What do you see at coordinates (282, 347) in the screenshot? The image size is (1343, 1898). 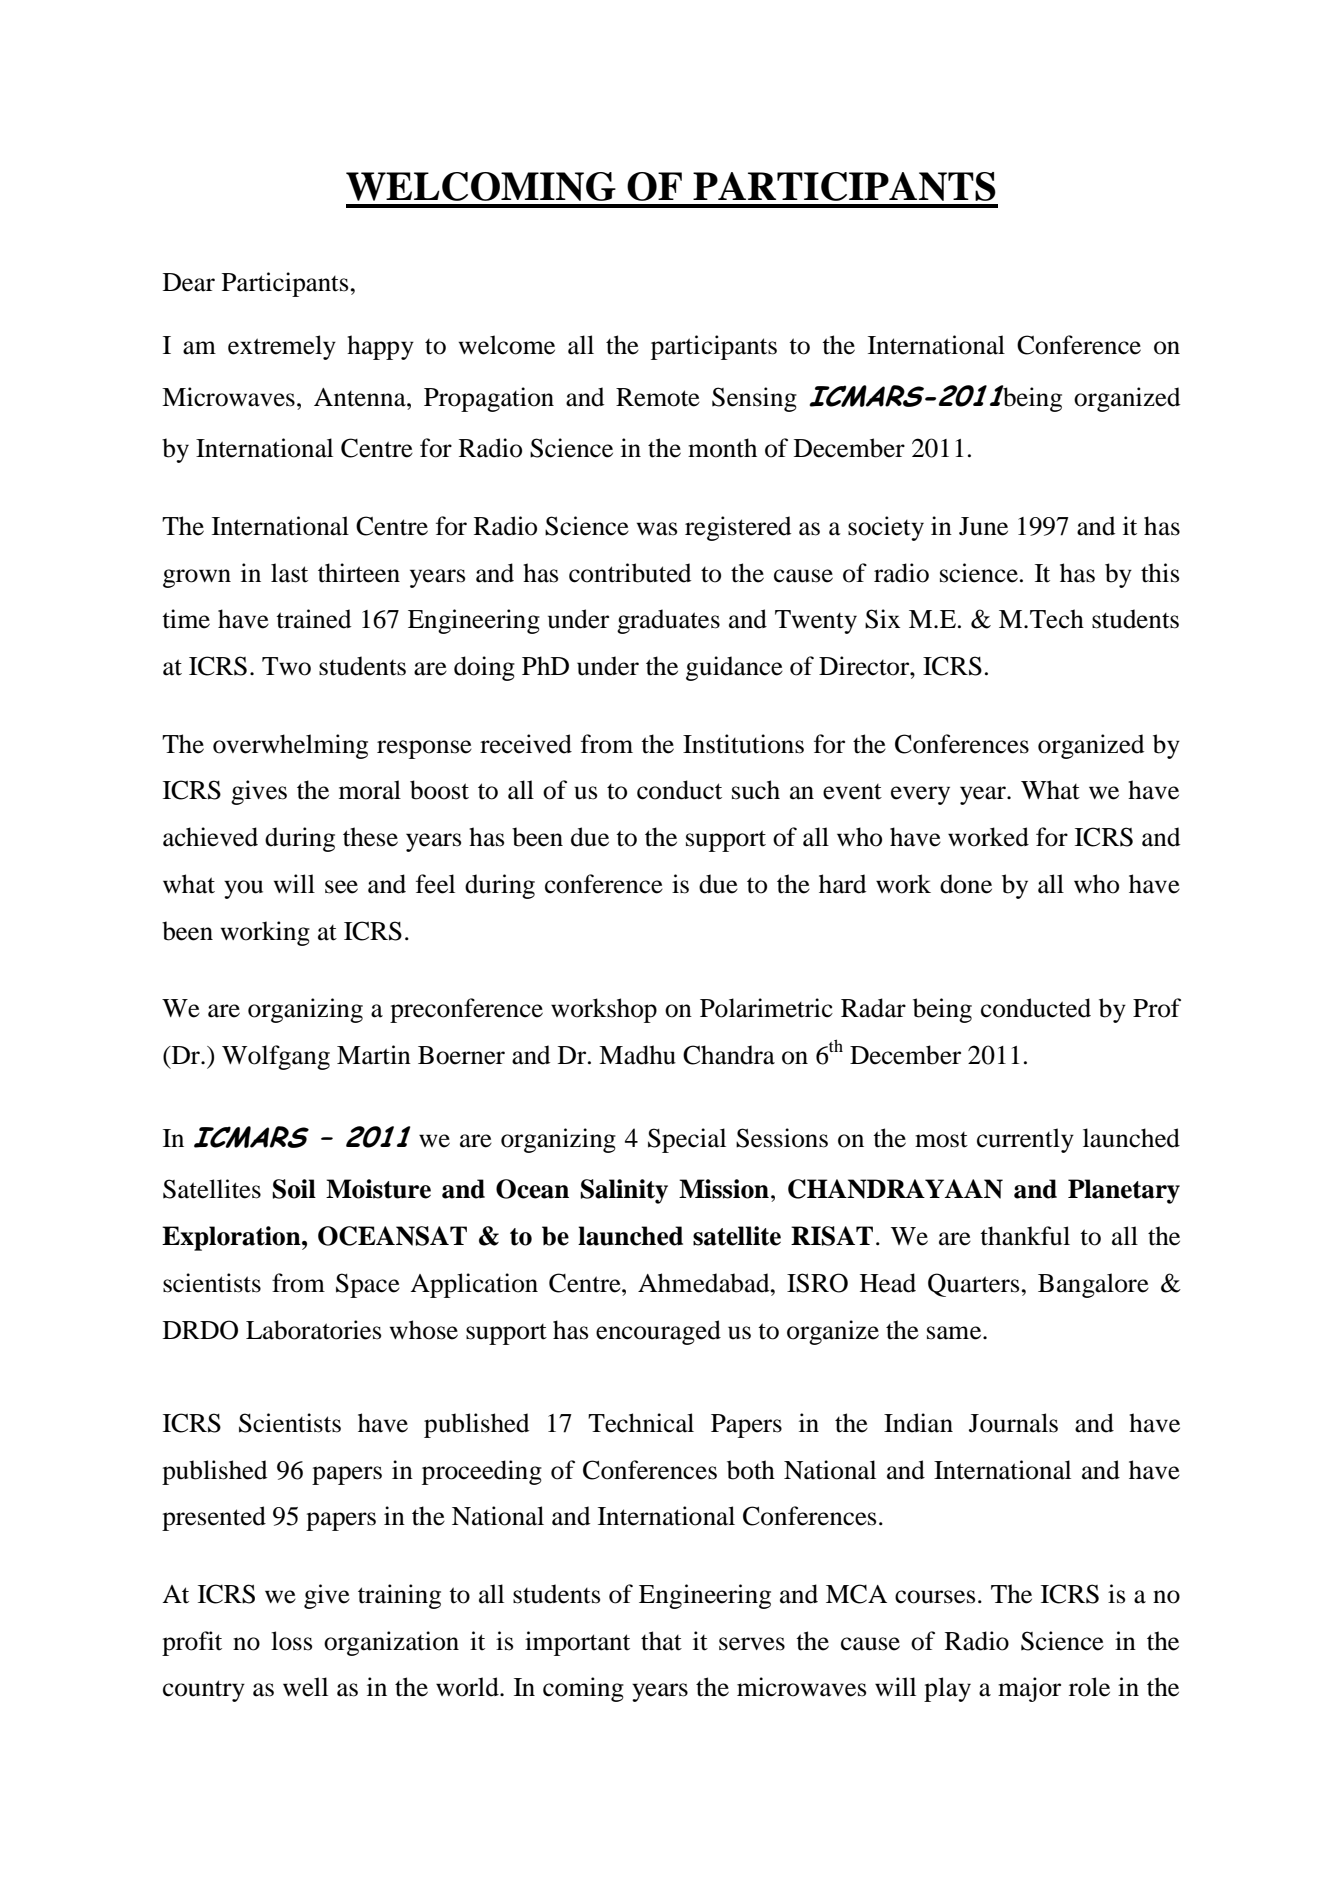 I see `extremely` at bounding box center [282, 347].
